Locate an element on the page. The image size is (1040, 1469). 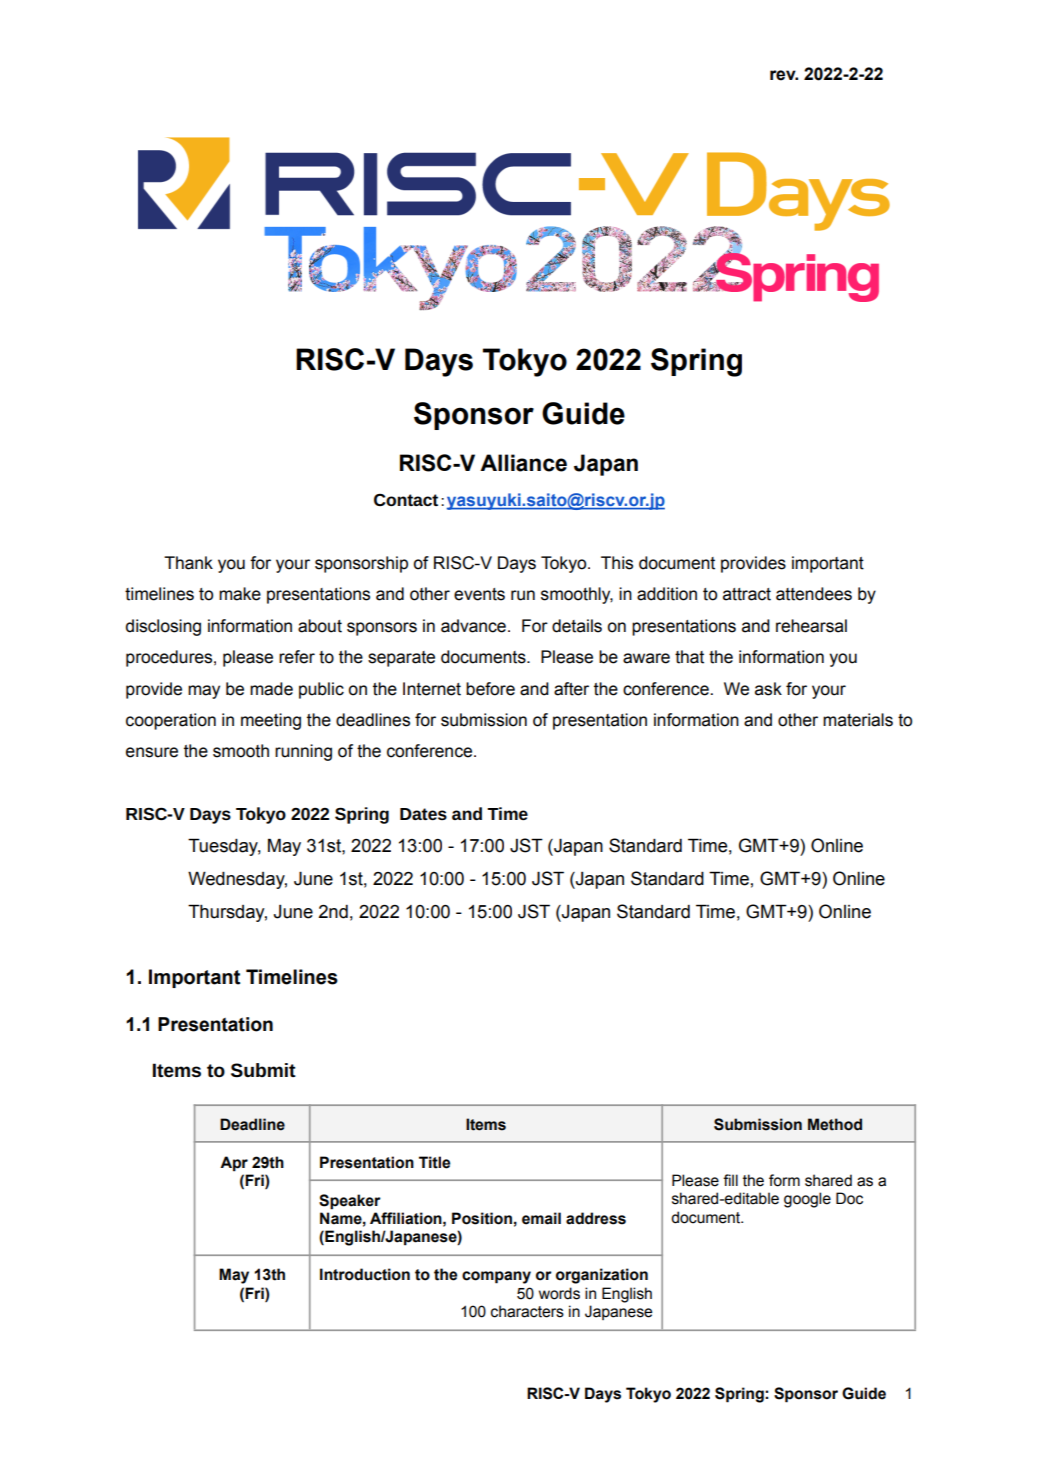
running is located at coordinates (303, 752).
